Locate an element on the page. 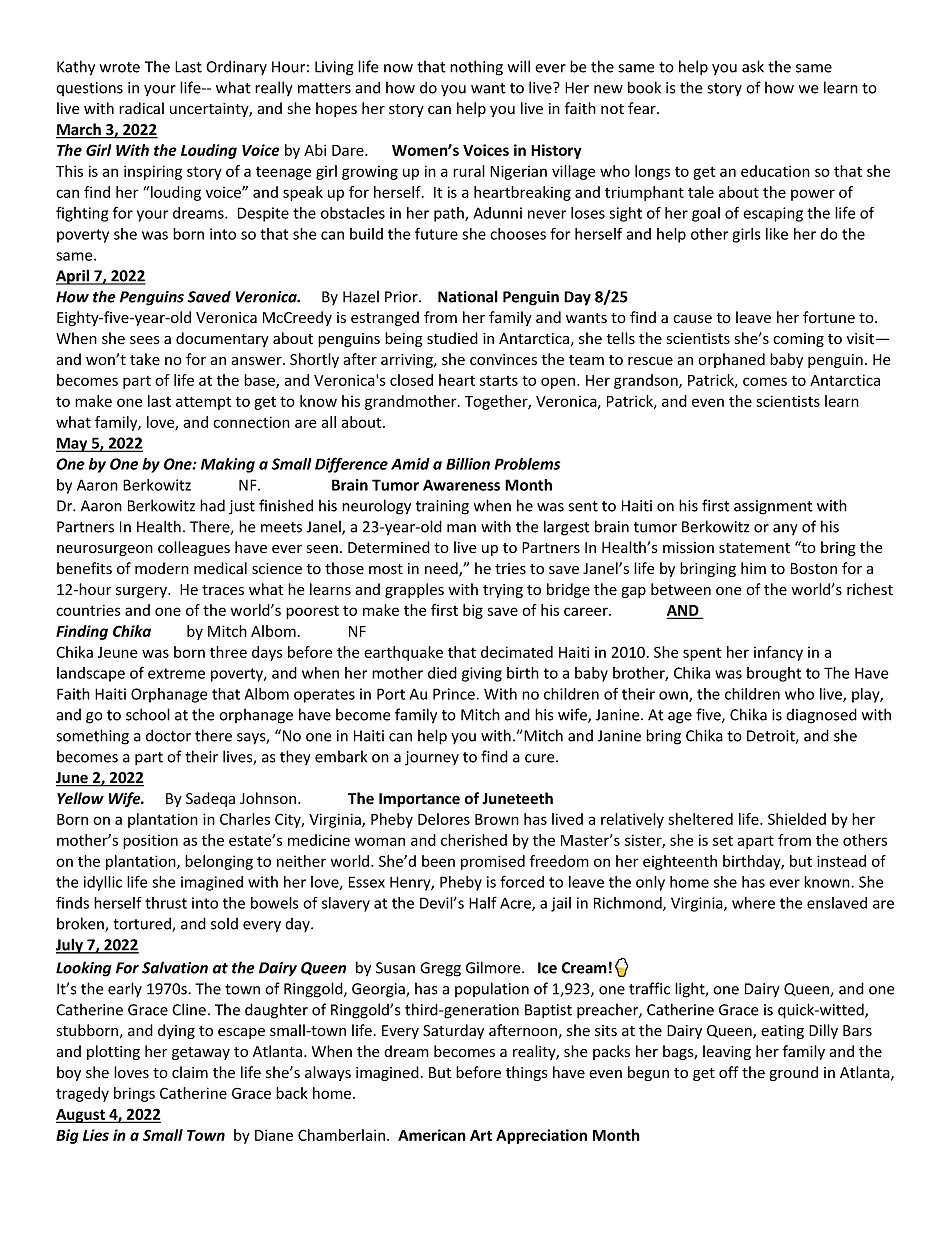  ask is located at coordinates (753, 66).
